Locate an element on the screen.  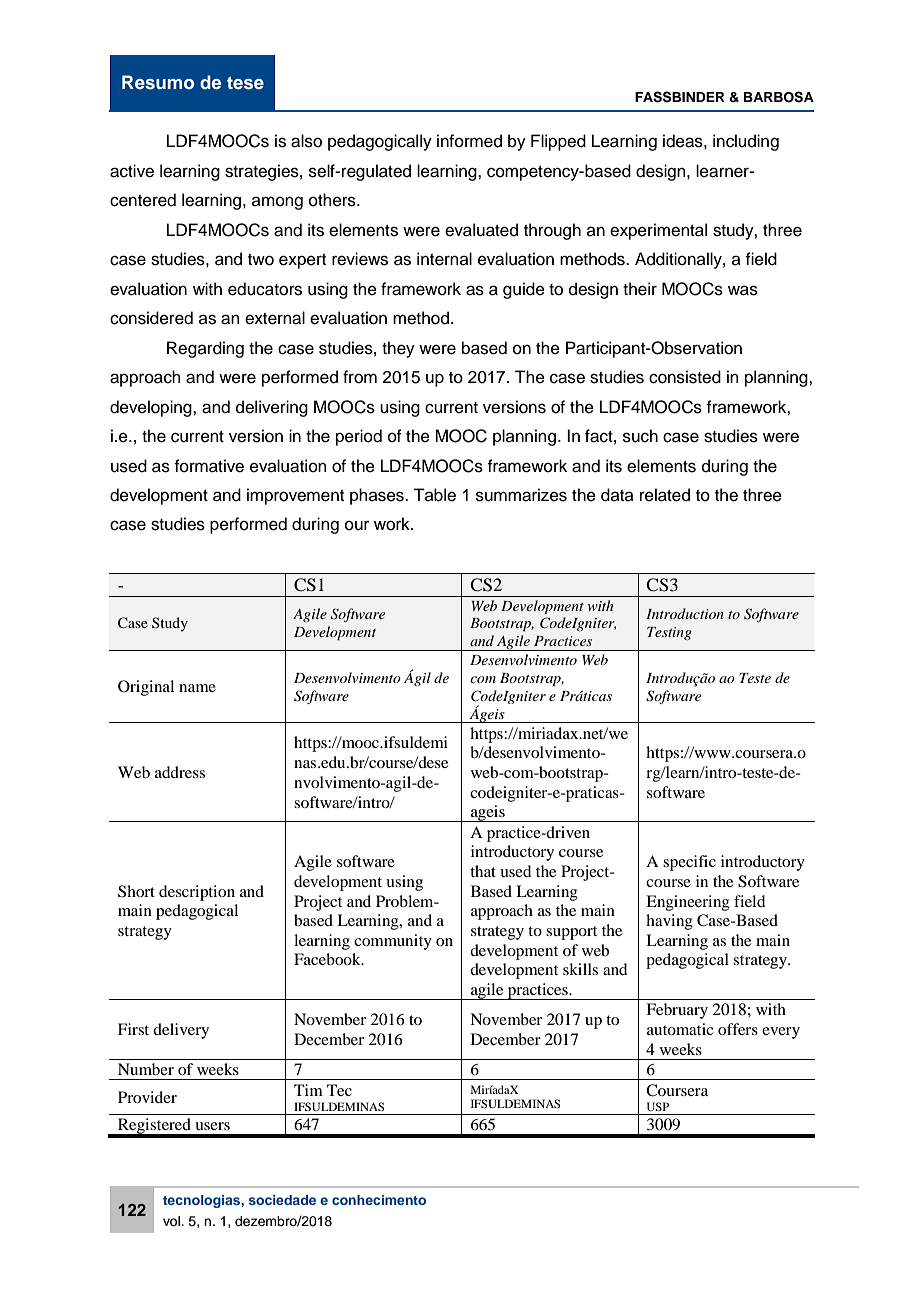
Resumo is located at coordinates (158, 82).
